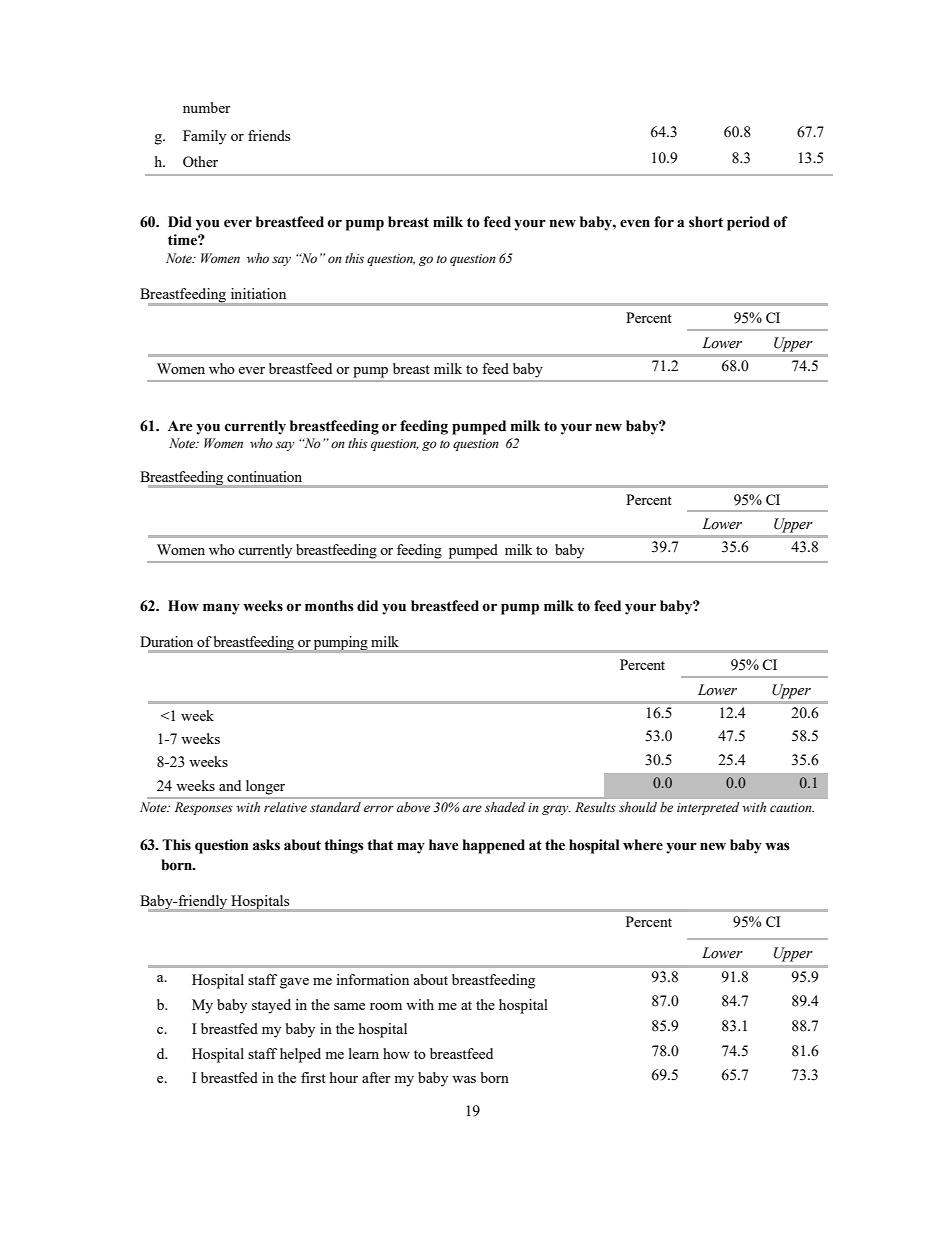  What do you see at coordinates (748, 223) in the page?
I see `period` at bounding box center [748, 223].
